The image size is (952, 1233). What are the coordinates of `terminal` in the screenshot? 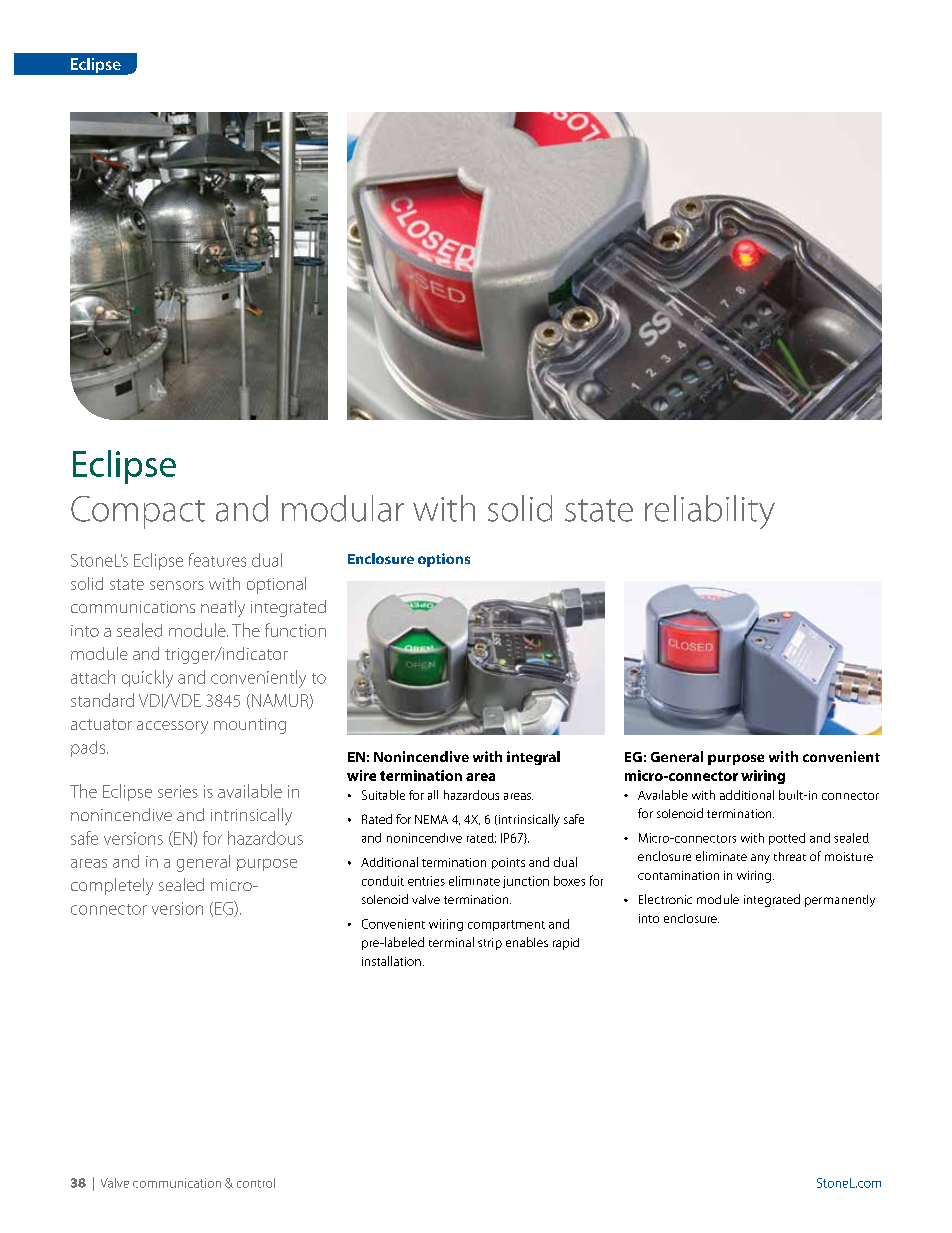 It's located at (451, 942).
